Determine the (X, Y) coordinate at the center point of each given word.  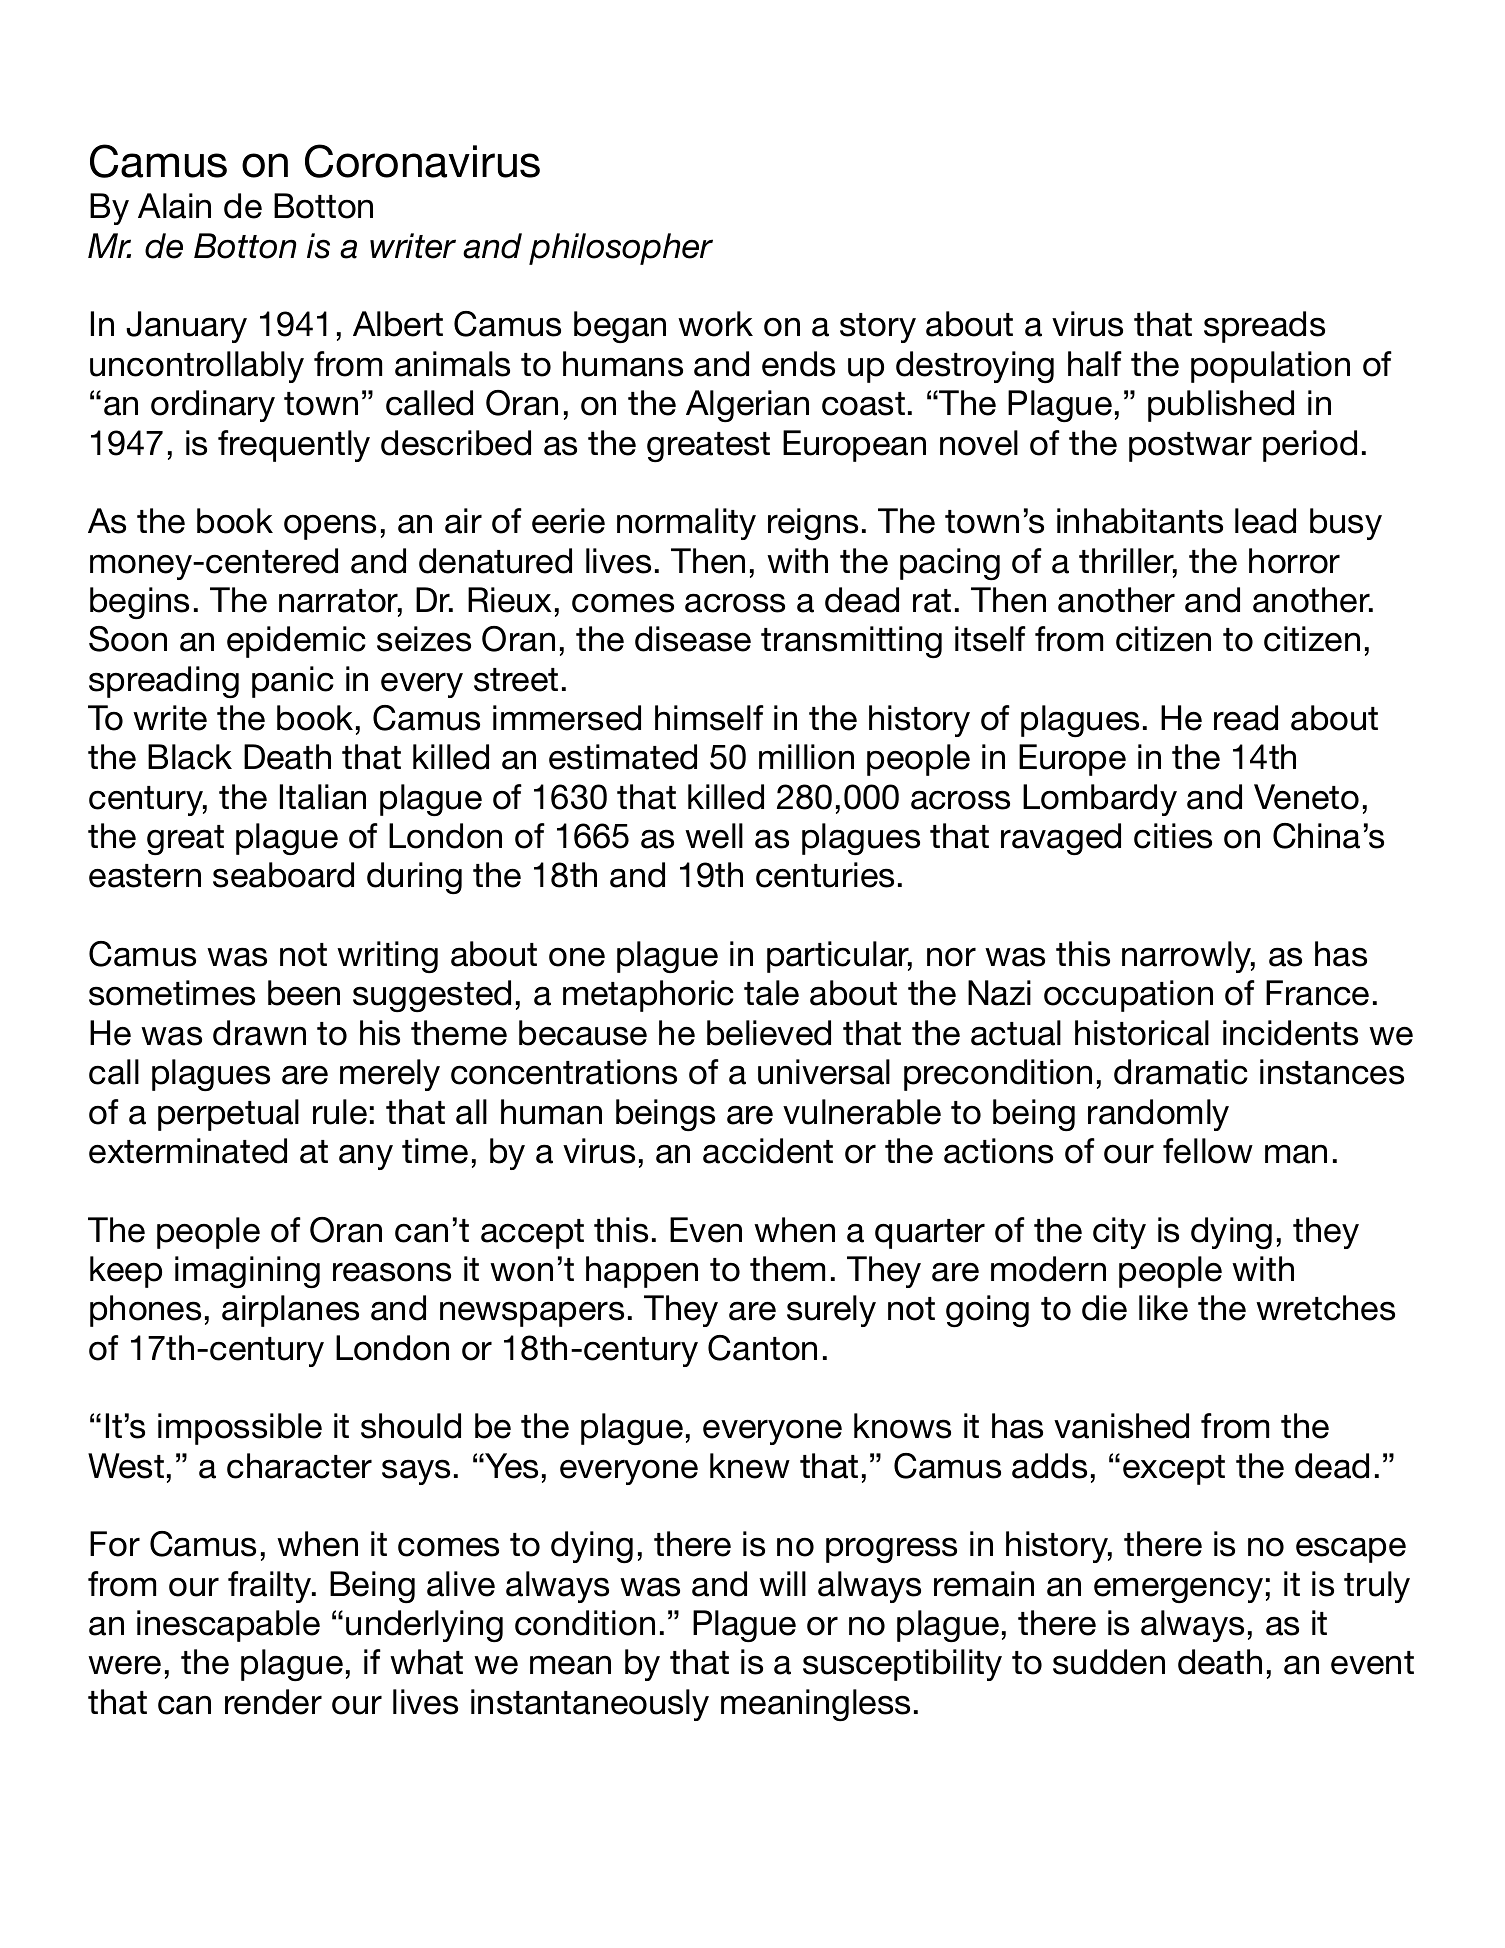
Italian (323, 797)
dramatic (1181, 1072)
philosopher (621, 249)
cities (1173, 836)
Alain (174, 206)
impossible (240, 1429)
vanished (1121, 1426)
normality (686, 524)
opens (330, 527)
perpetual (228, 1115)
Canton (762, 1348)
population (1270, 367)
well (714, 836)
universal (824, 1072)
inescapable (228, 1626)
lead (1265, 521)
